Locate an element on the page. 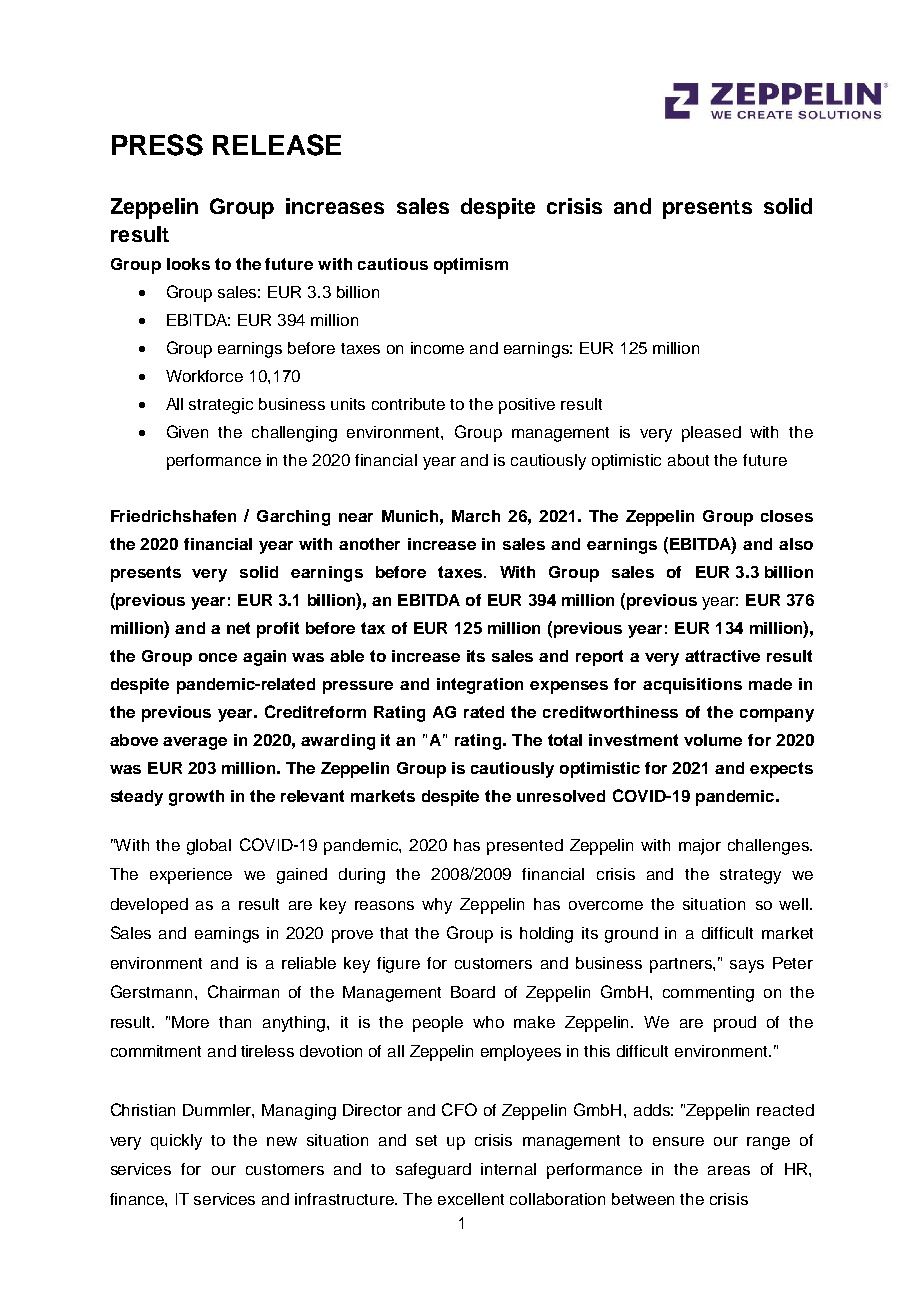 This document has width=924, height=1308. strategic is located at coordinates (221, 406).
